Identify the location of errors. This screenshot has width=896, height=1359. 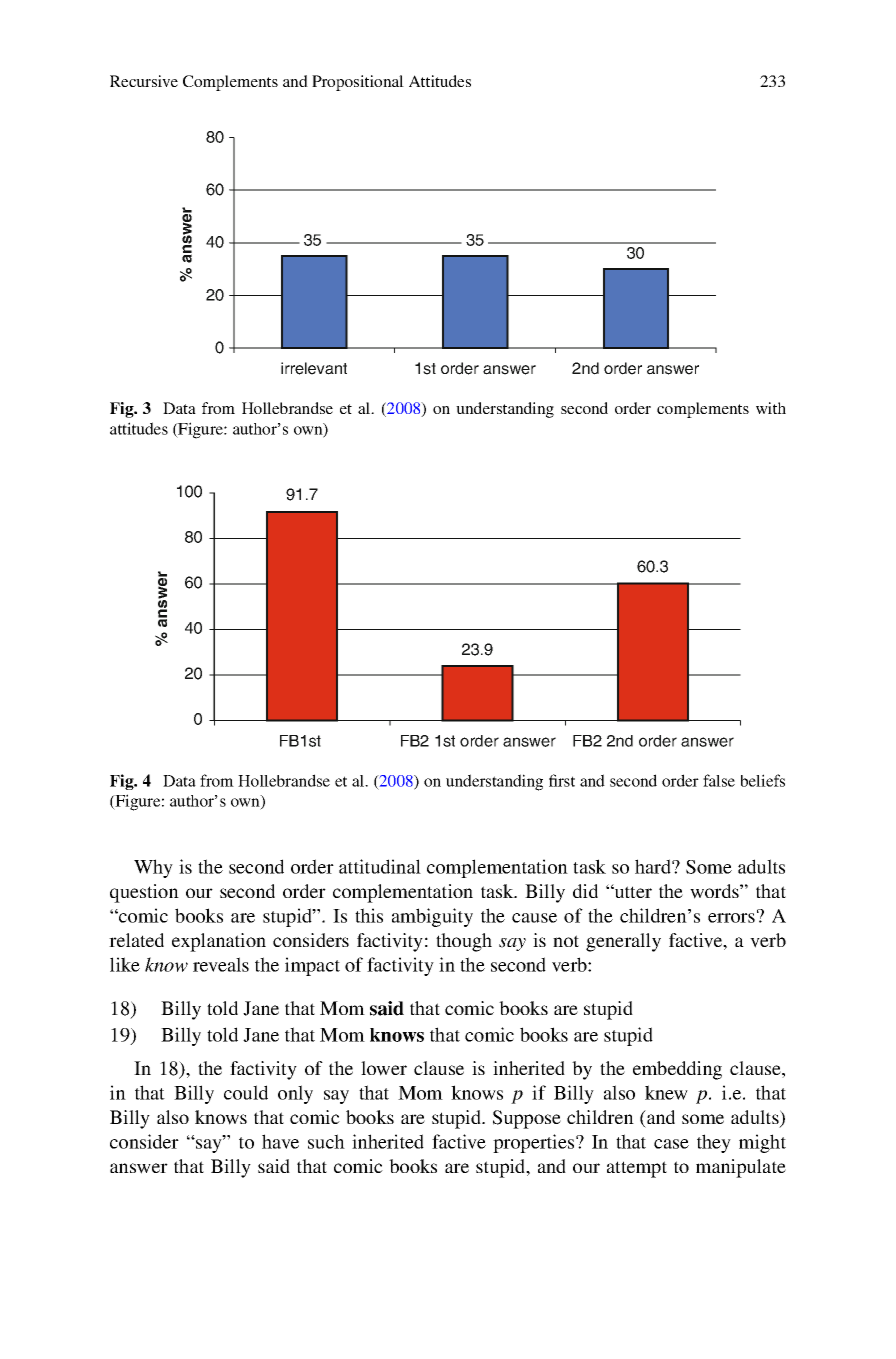
(731, 918).
